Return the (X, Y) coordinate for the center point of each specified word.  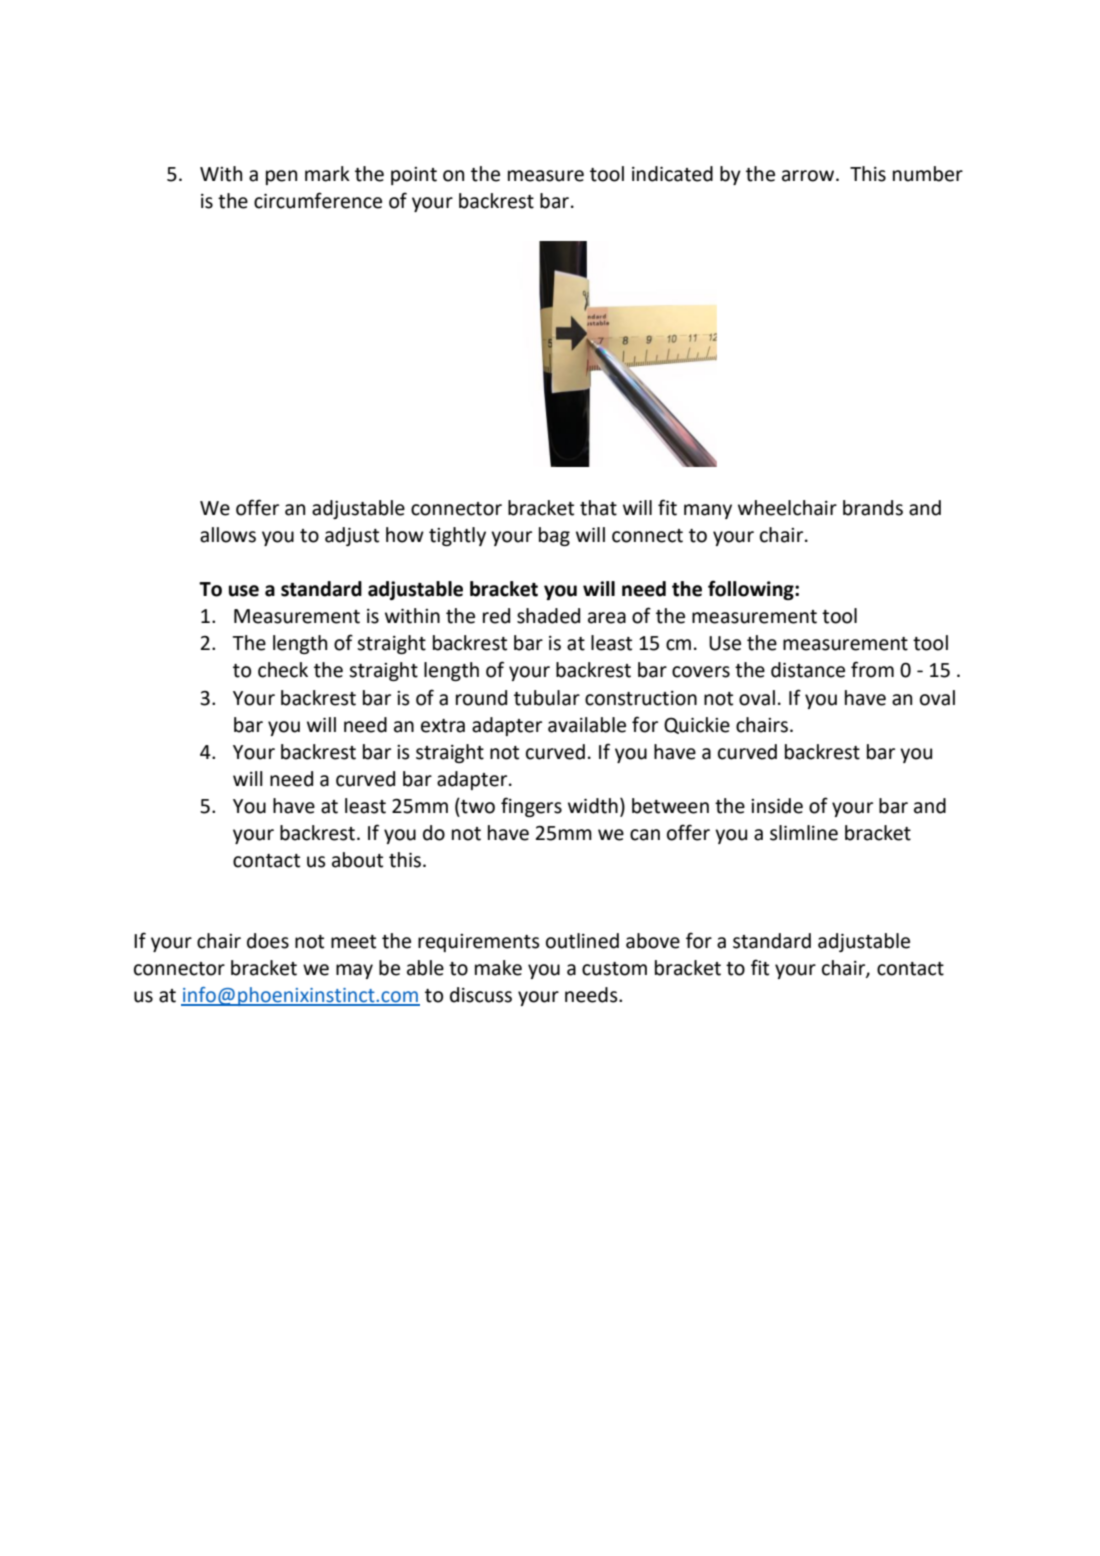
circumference (318, 200)
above (653, 941)
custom (614, 969)
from (872, 669)
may (354, 971)
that (598, 508)
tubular (547, 698)
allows (228, 535)
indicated (672, 174)
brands (873, 508)
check (283, 670)
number (928, 174)
